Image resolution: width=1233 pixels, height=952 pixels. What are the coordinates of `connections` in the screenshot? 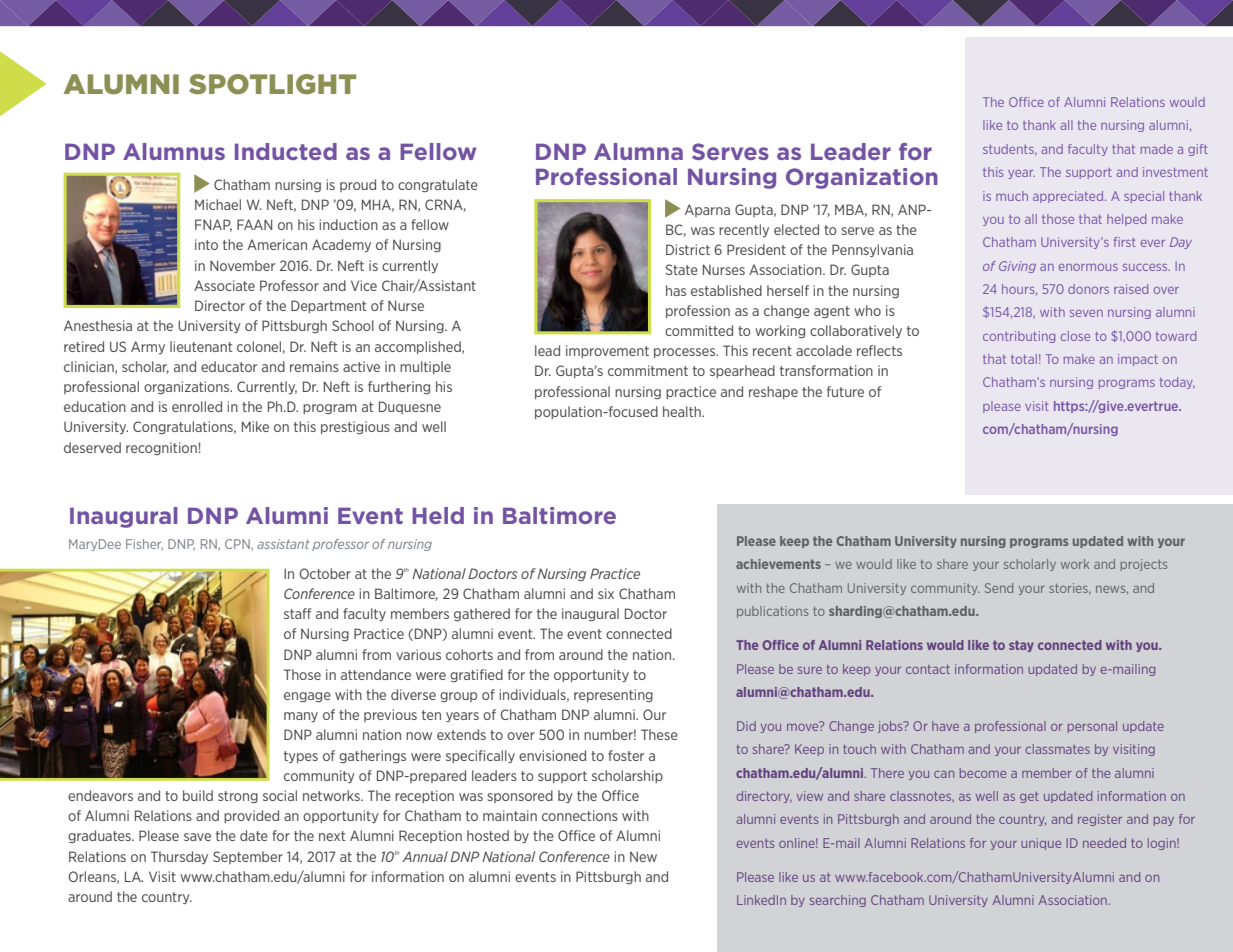 It's located at (580, 815).
